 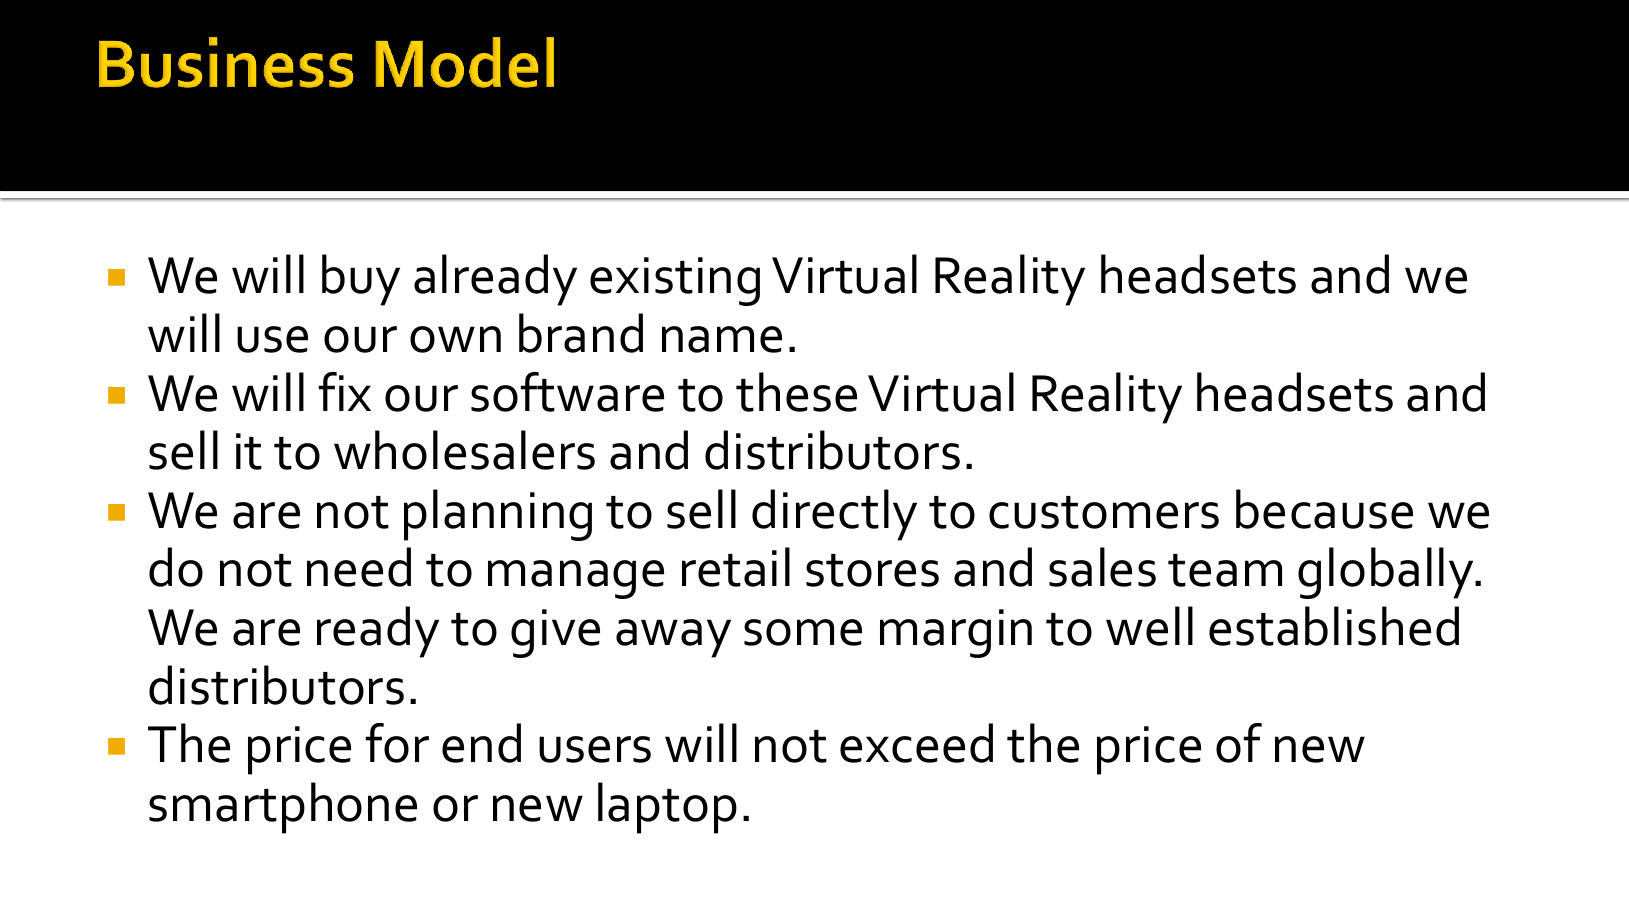 I want to click on need, so click(x=359, y=567).
